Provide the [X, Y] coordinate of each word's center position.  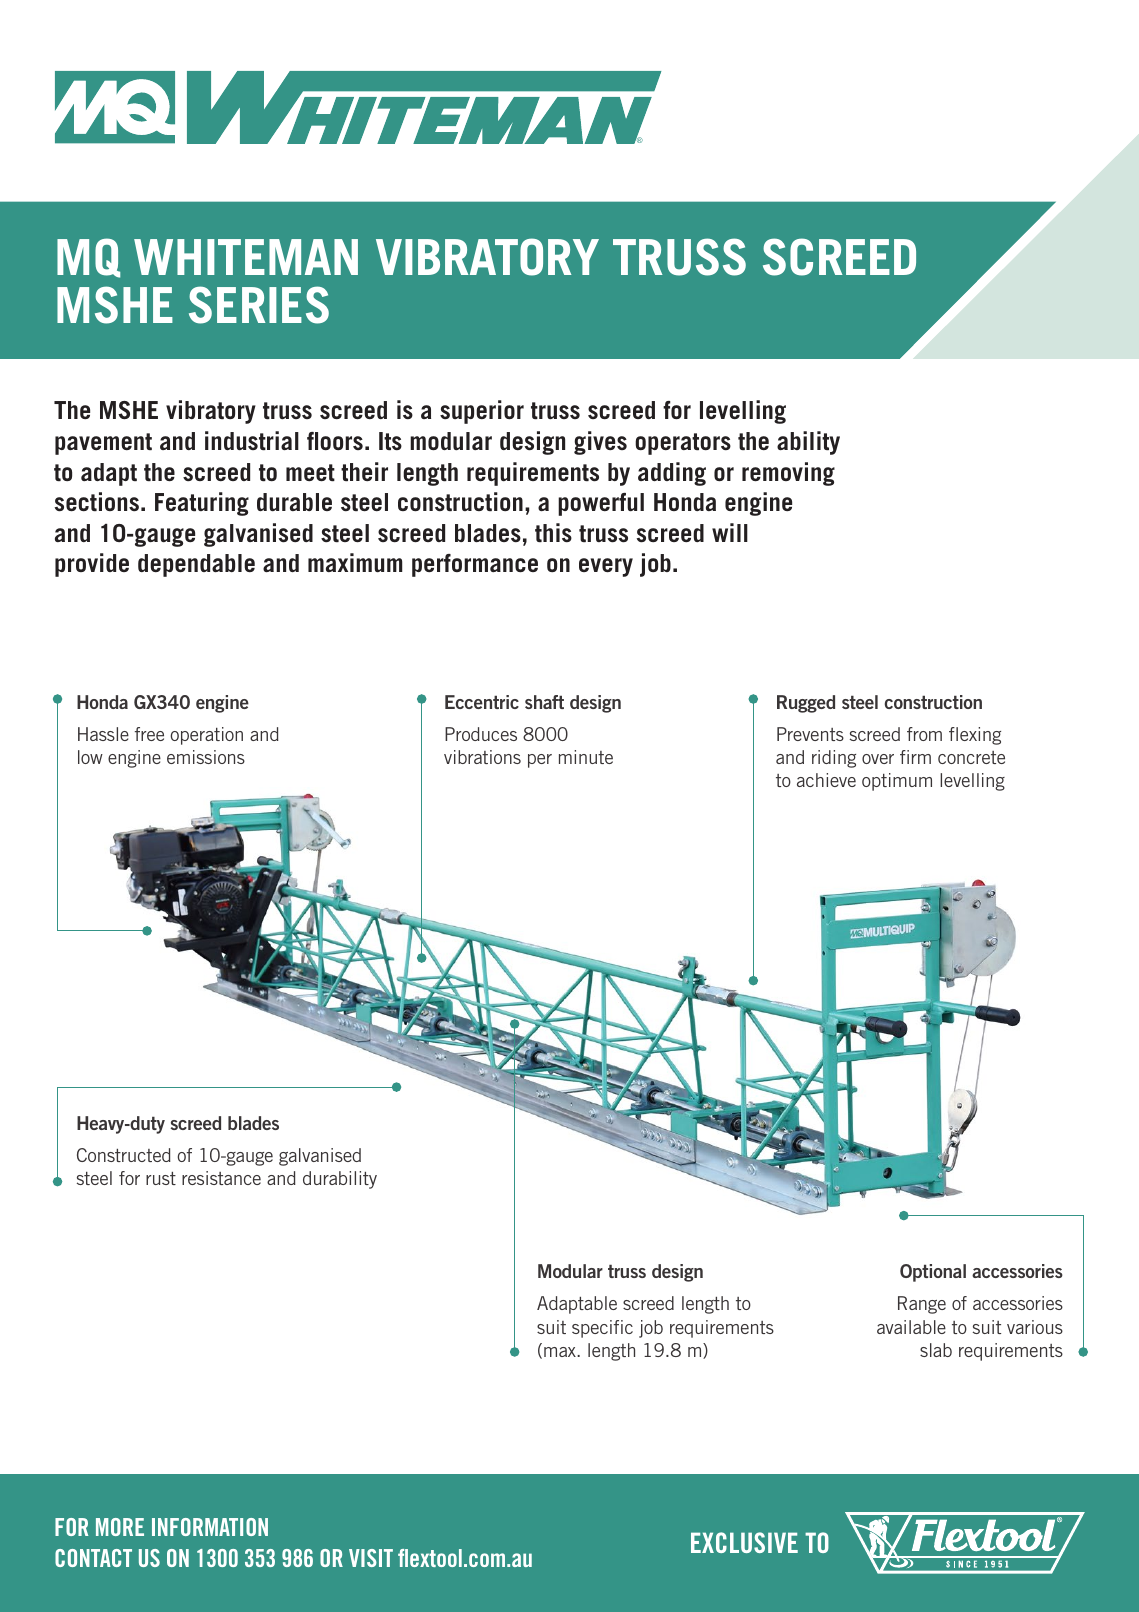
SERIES [259, 305]
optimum [897, 782]
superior [482, 412]
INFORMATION [210, 1527]
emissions [206, 757]
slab [936, 1350]
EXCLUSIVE [744, 1542]
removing [788, 474]
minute [586, 757]
